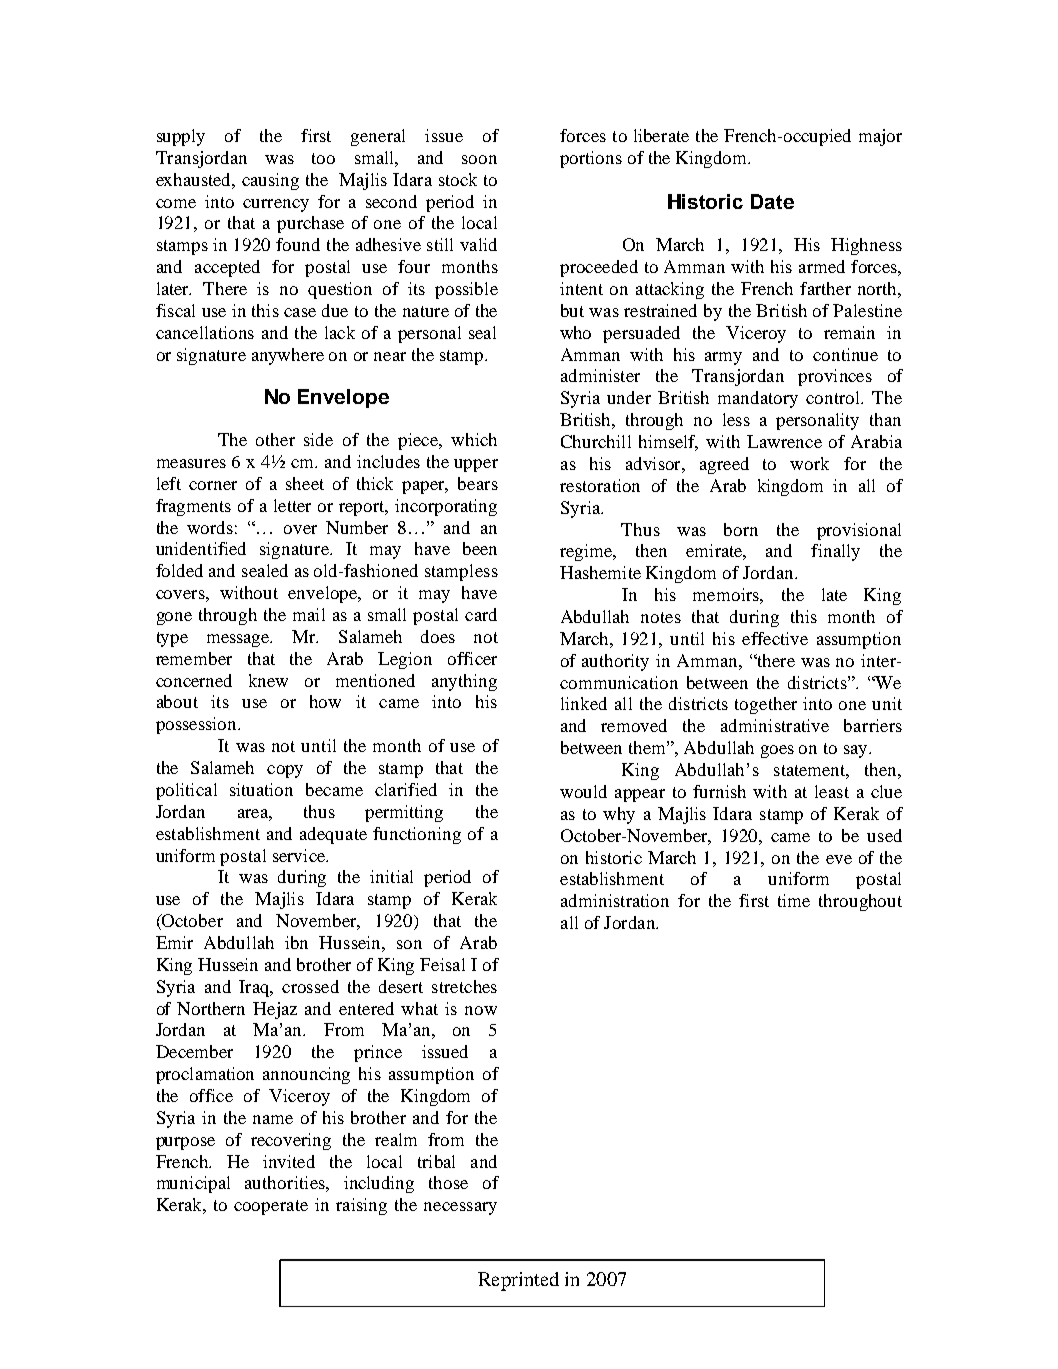 Image resolution: width=1058 pixels, height=1369 pixels. I want to click on necessary, so click(460, 1208).
